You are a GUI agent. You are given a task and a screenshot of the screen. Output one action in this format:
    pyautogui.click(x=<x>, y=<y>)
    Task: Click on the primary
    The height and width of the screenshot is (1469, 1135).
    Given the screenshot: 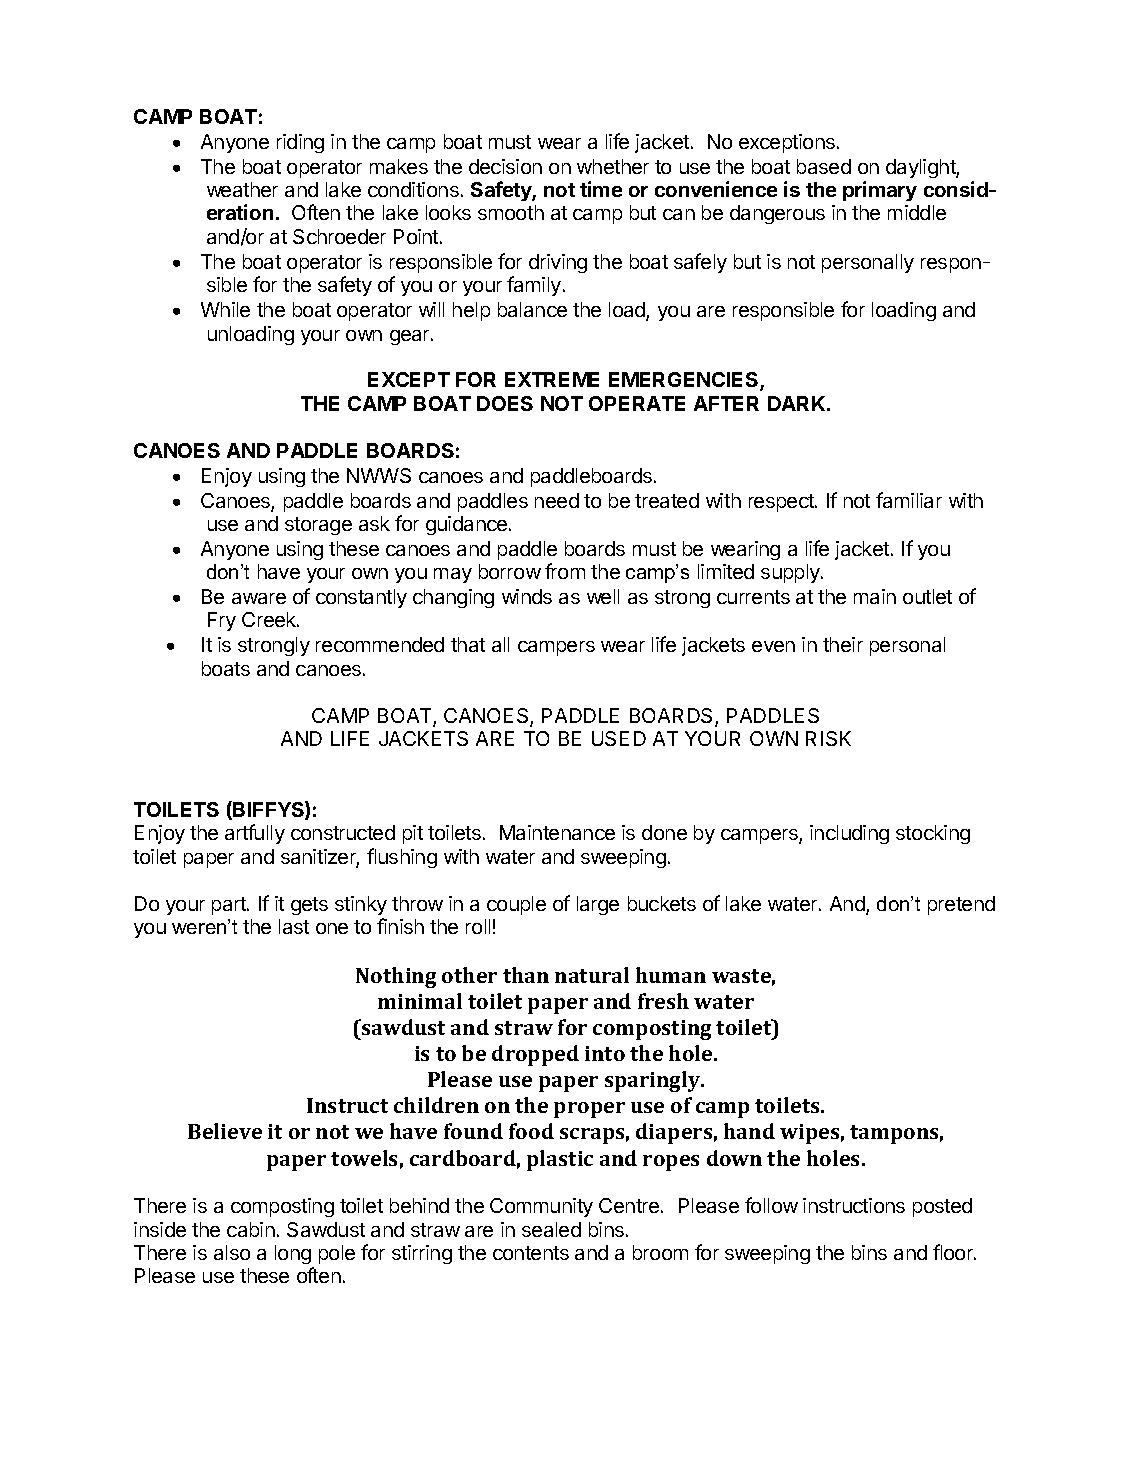 What is the action you would take?
    pyautogui.click(x=880, y=191)
